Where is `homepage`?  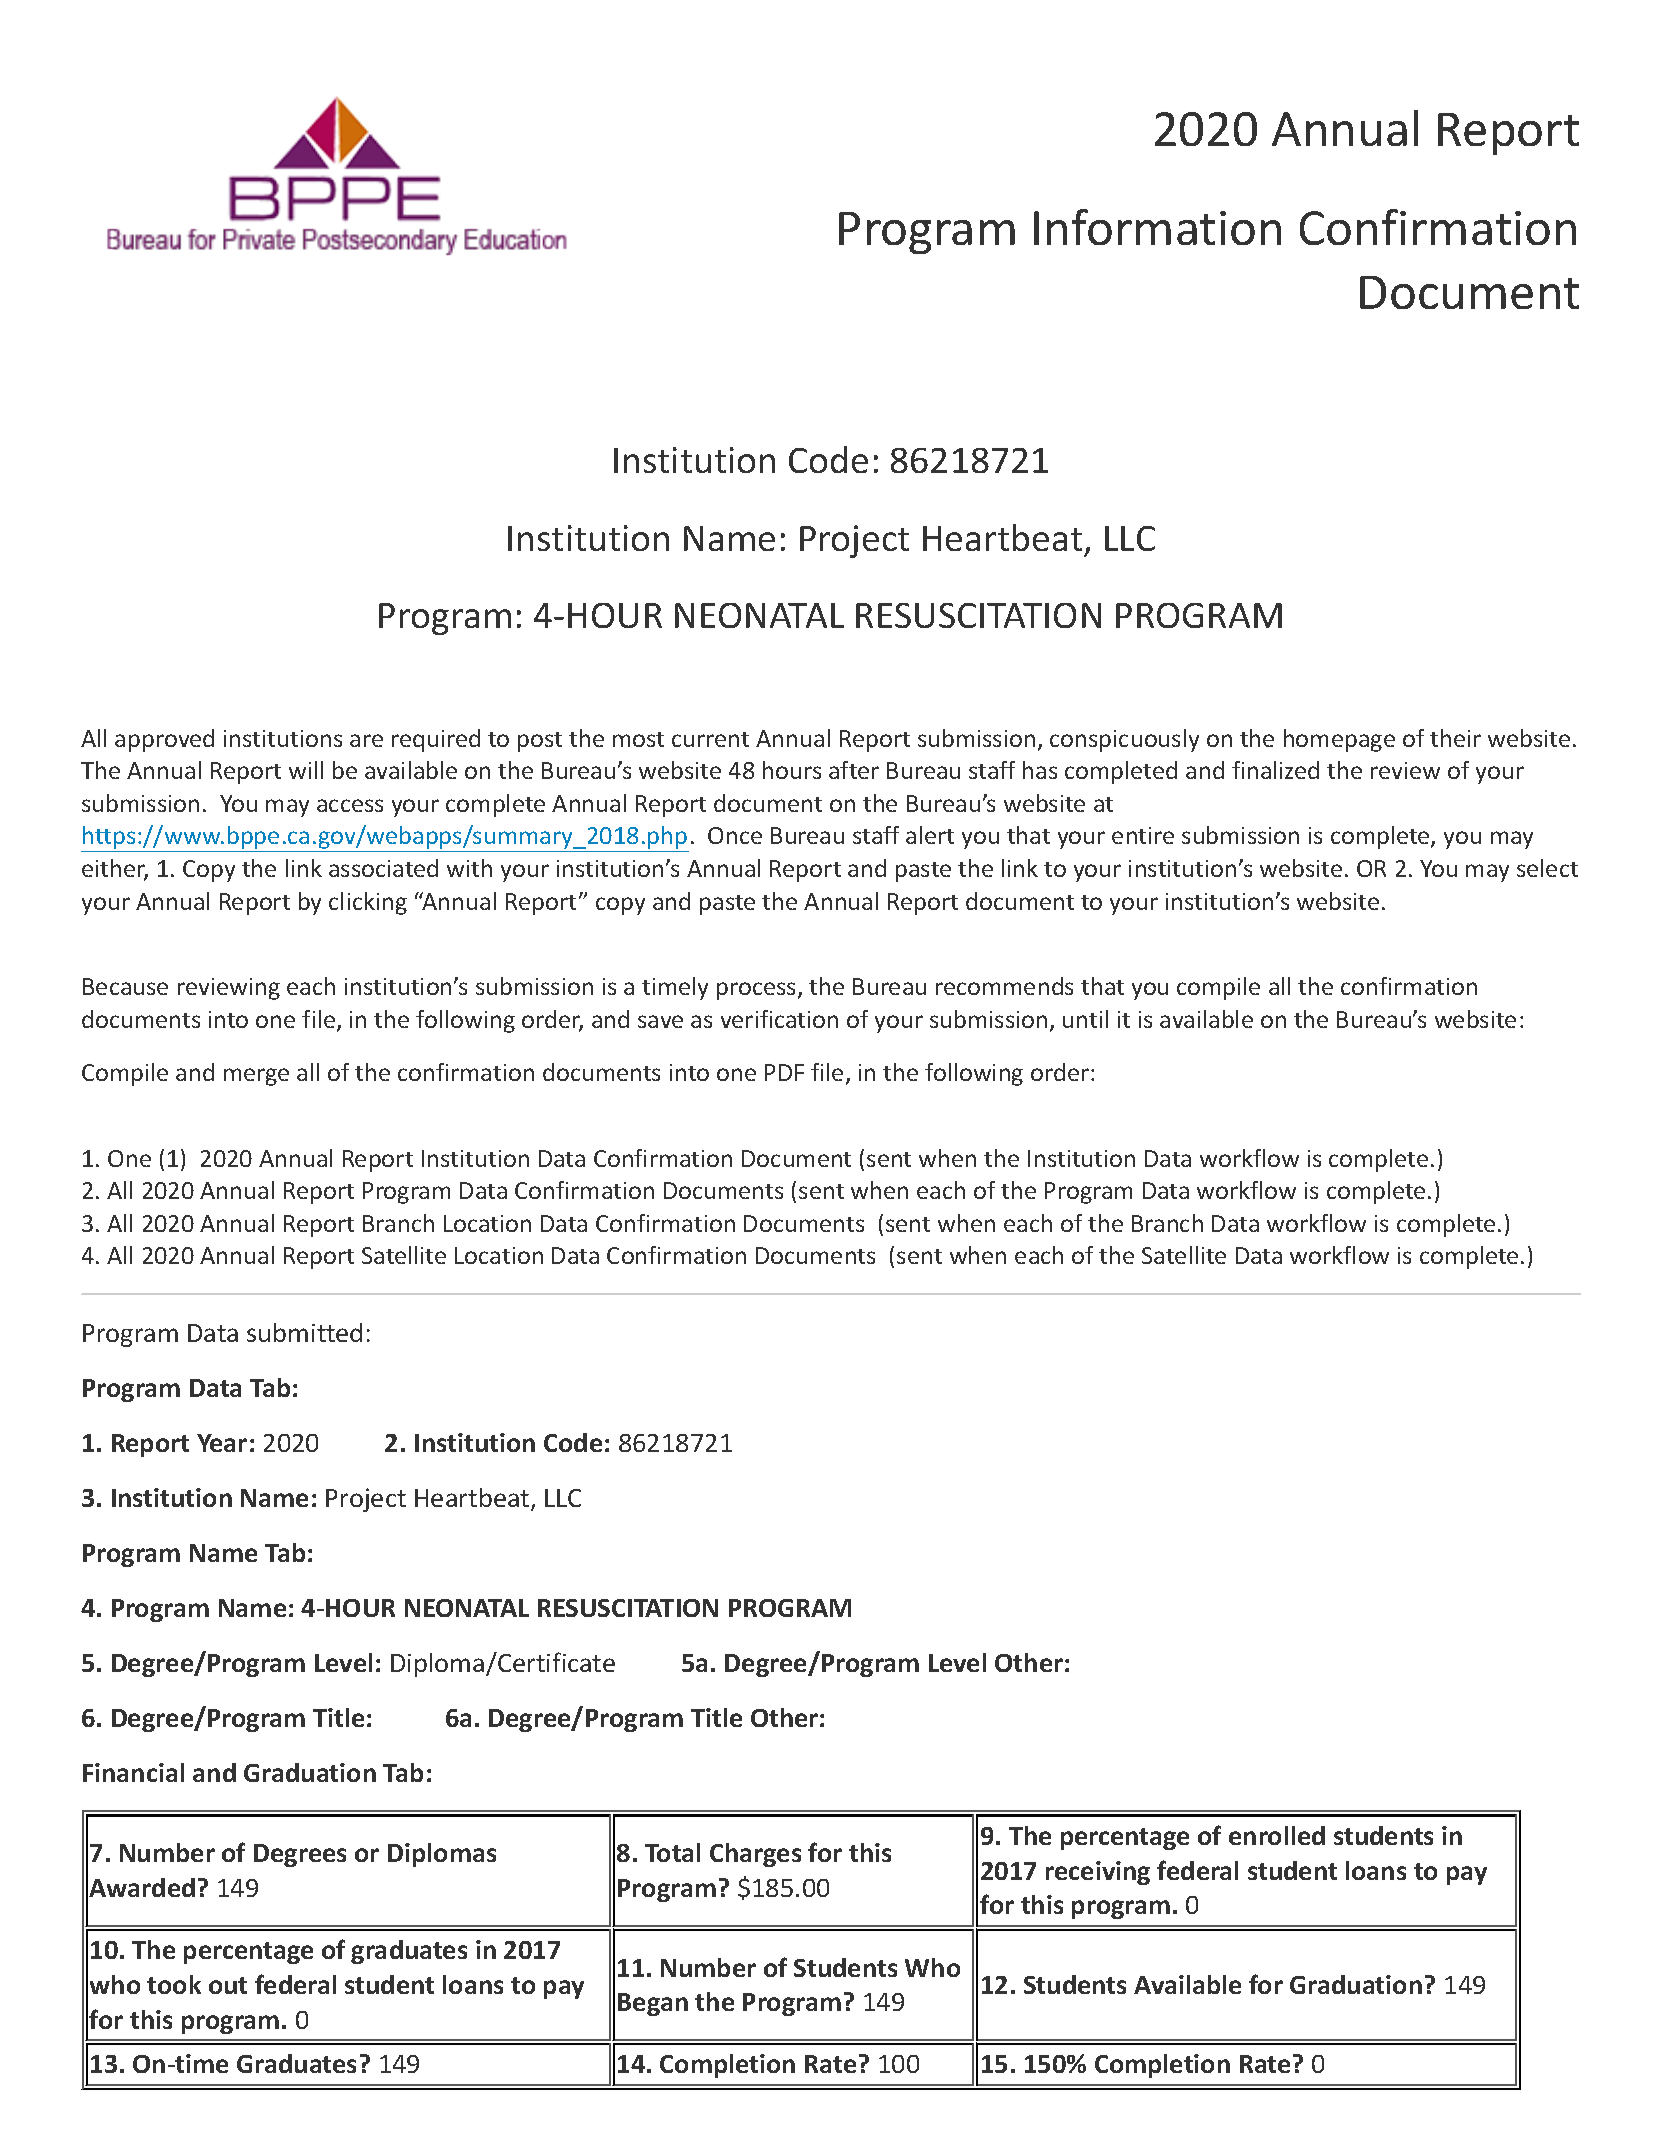 homepage is located at coordinates (1339, 740).
